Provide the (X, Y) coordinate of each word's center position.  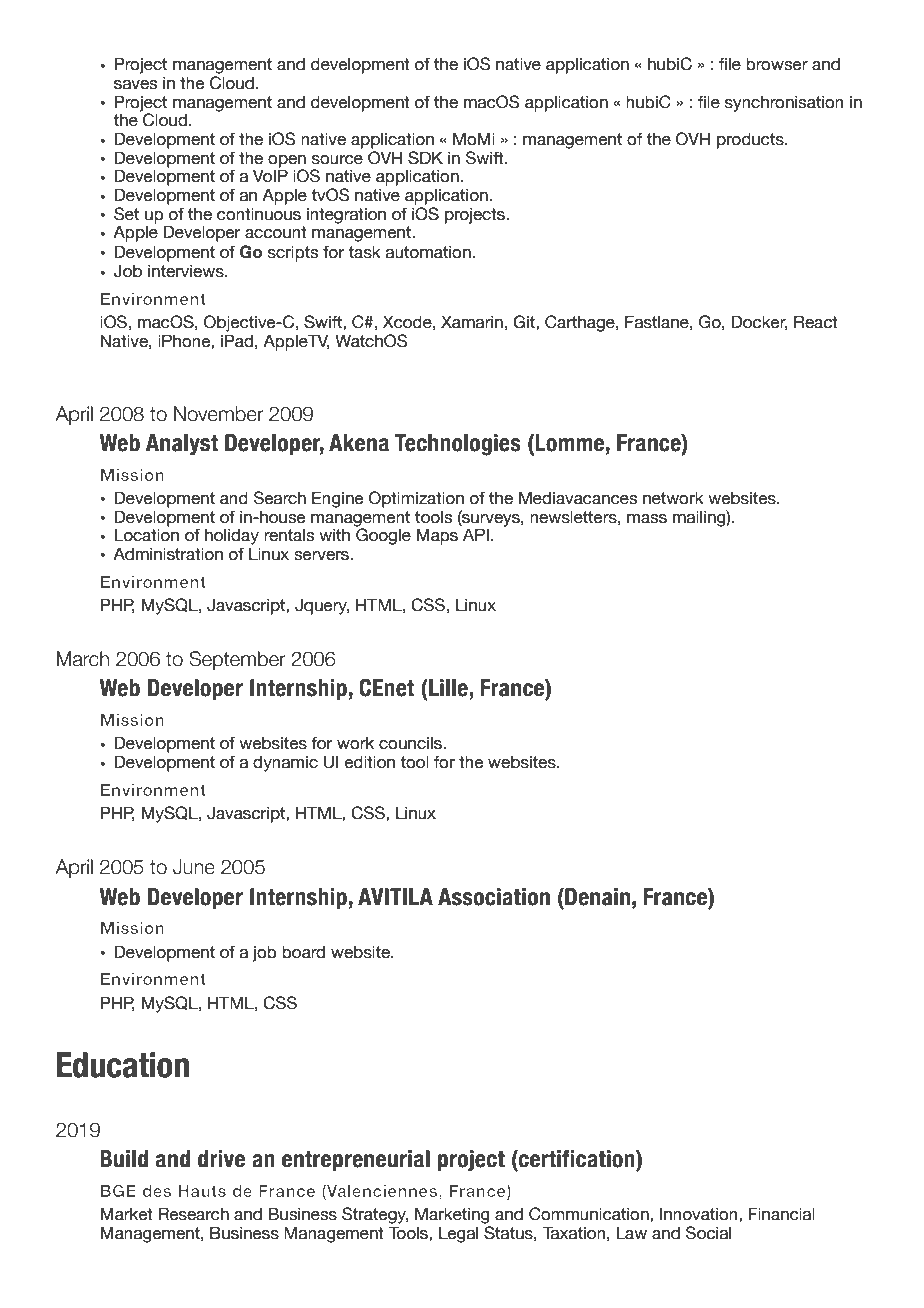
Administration (168, 554)
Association (494, 897)
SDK (425, 158)
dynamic (285, 763)
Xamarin (472, 322)
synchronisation (784, 103)
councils (411, 743)
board (303, 952)
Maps (437, 536)
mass (647, 519)
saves (135, 85)
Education (123, 1065)
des (156, 1191)
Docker (759, 322)
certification (577, 1160)
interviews (187, 271)
